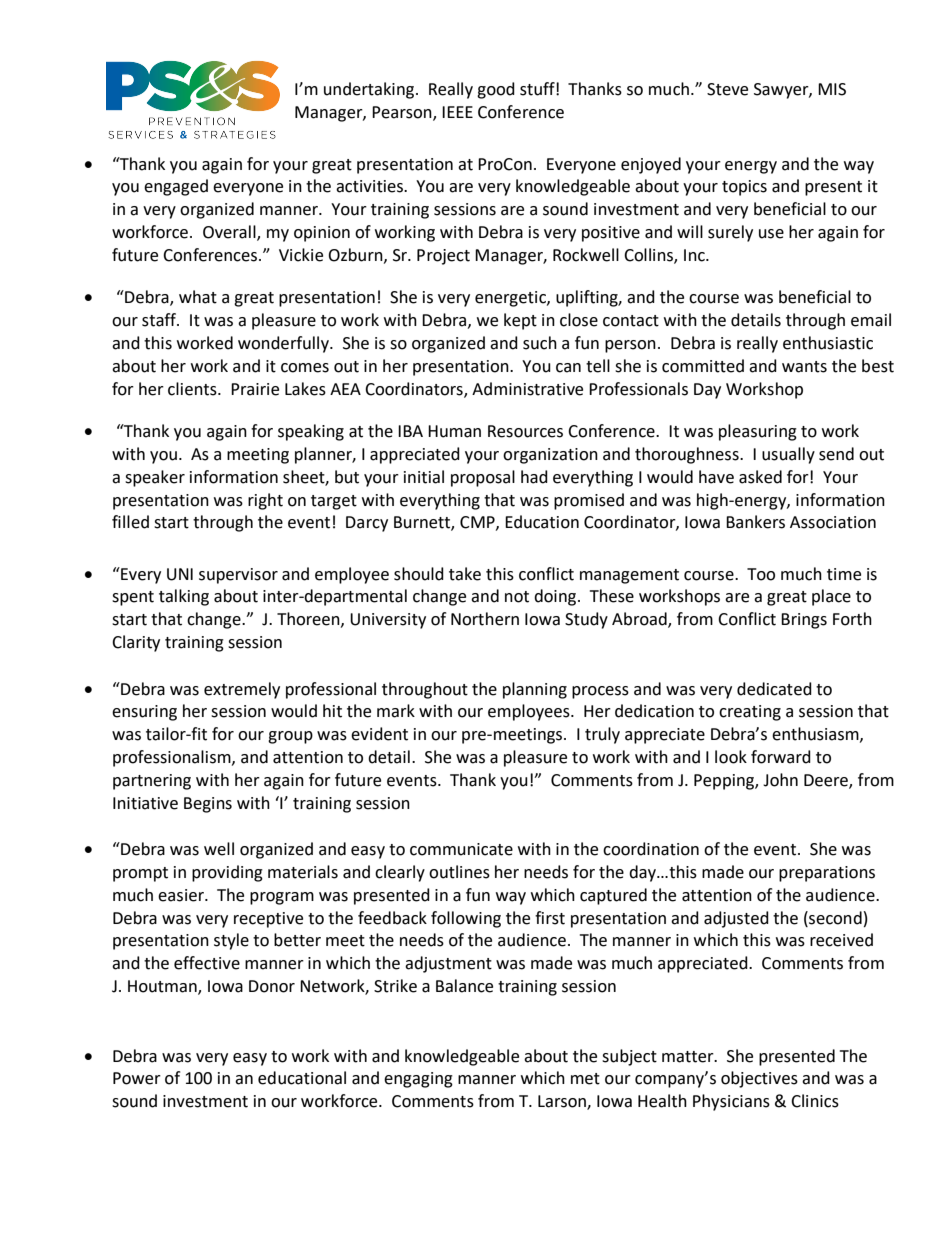 The width and height of the page is (952, 1233). What do you see at coordinates (238, 576) in the page?
I see `supervisor` at bounding box center [238, 576].
